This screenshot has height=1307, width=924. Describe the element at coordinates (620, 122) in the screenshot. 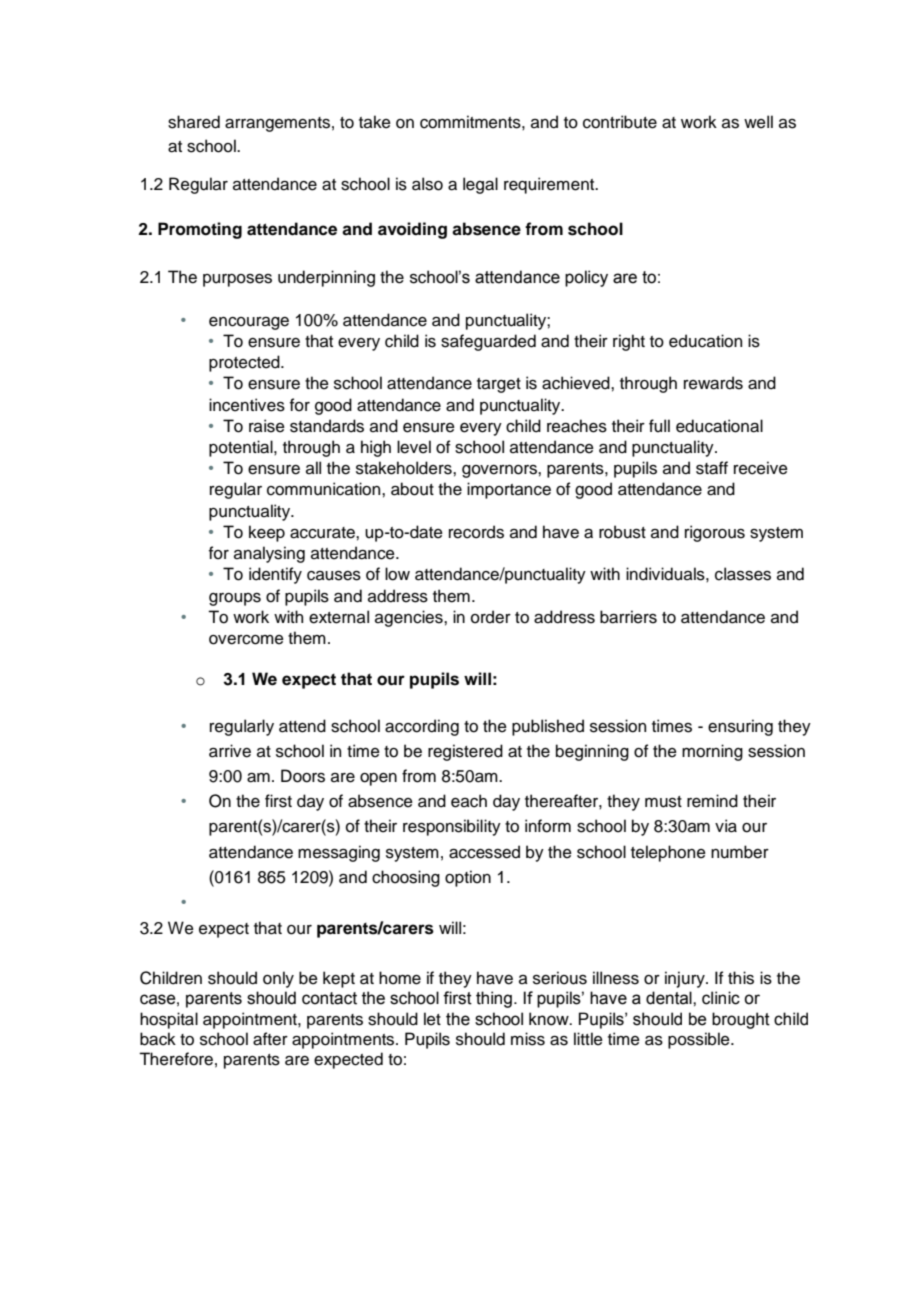

I see `contribute` at that location.
